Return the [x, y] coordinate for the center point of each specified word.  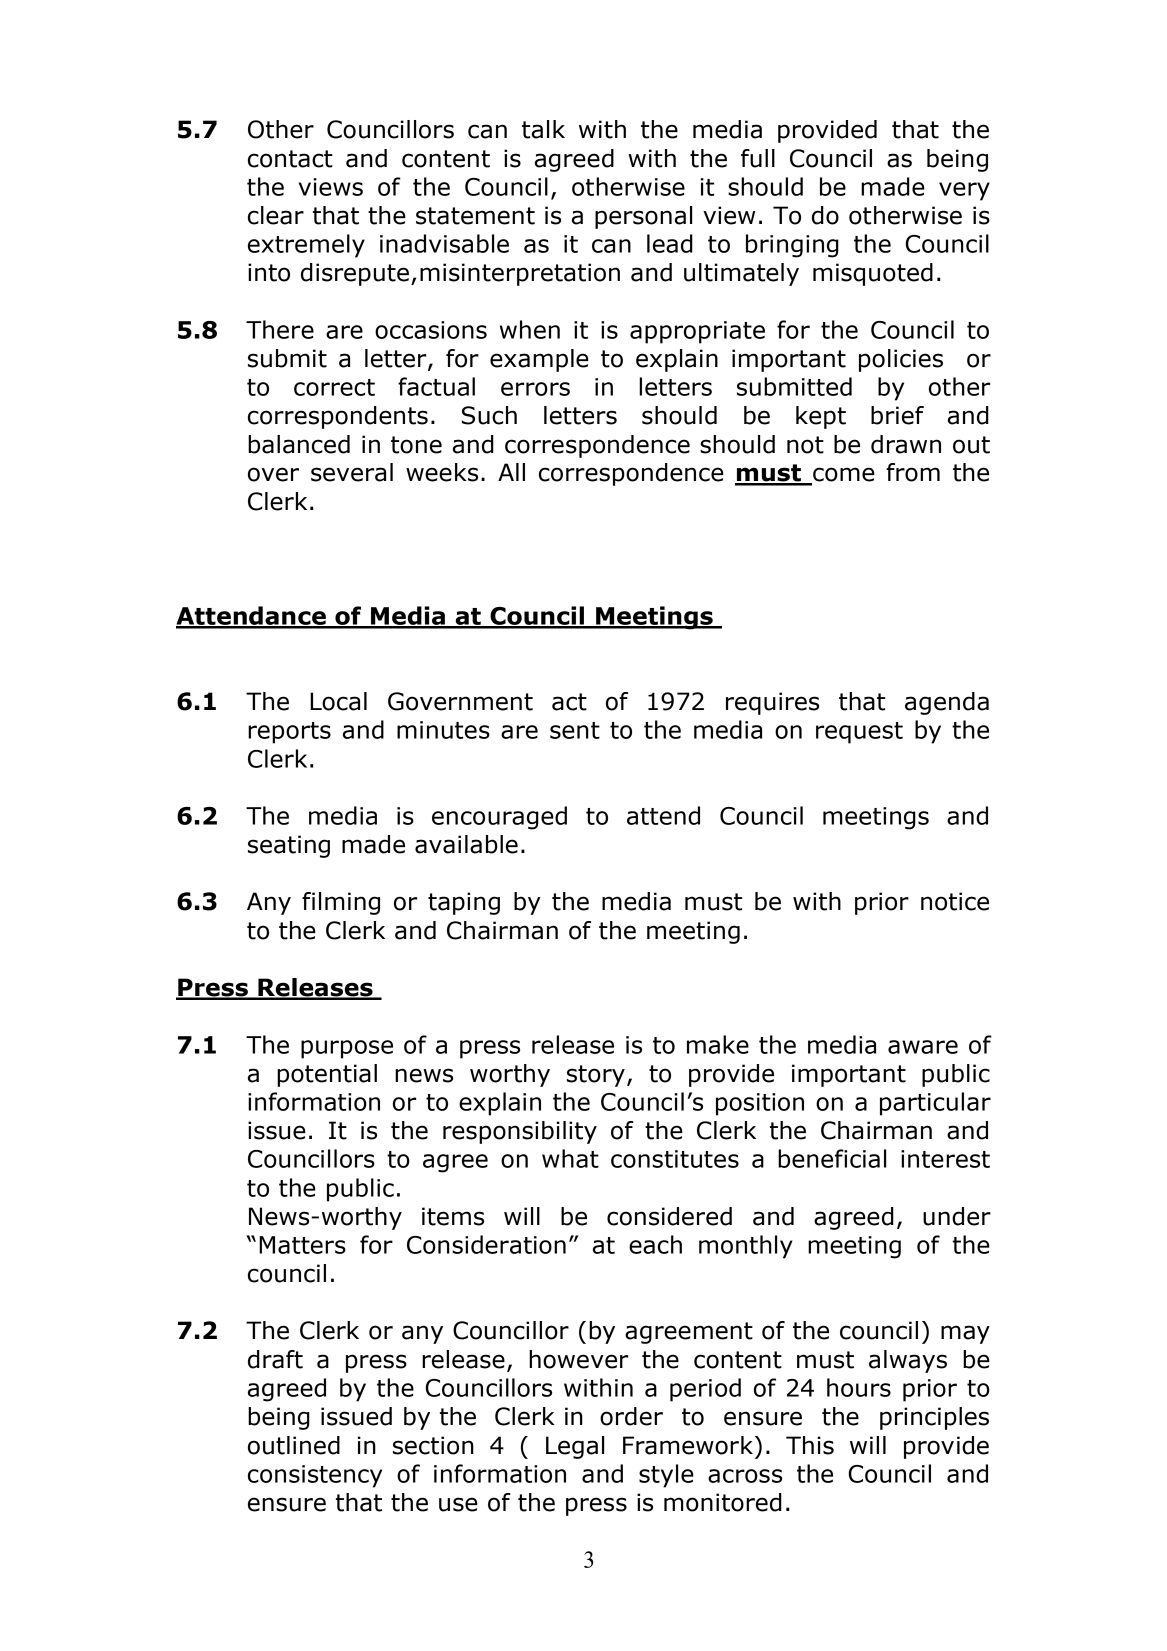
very [964, 191]
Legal [575, 1447]
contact [290, 159]
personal [643, 217]
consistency [315, 1476]
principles [934, 1418]
